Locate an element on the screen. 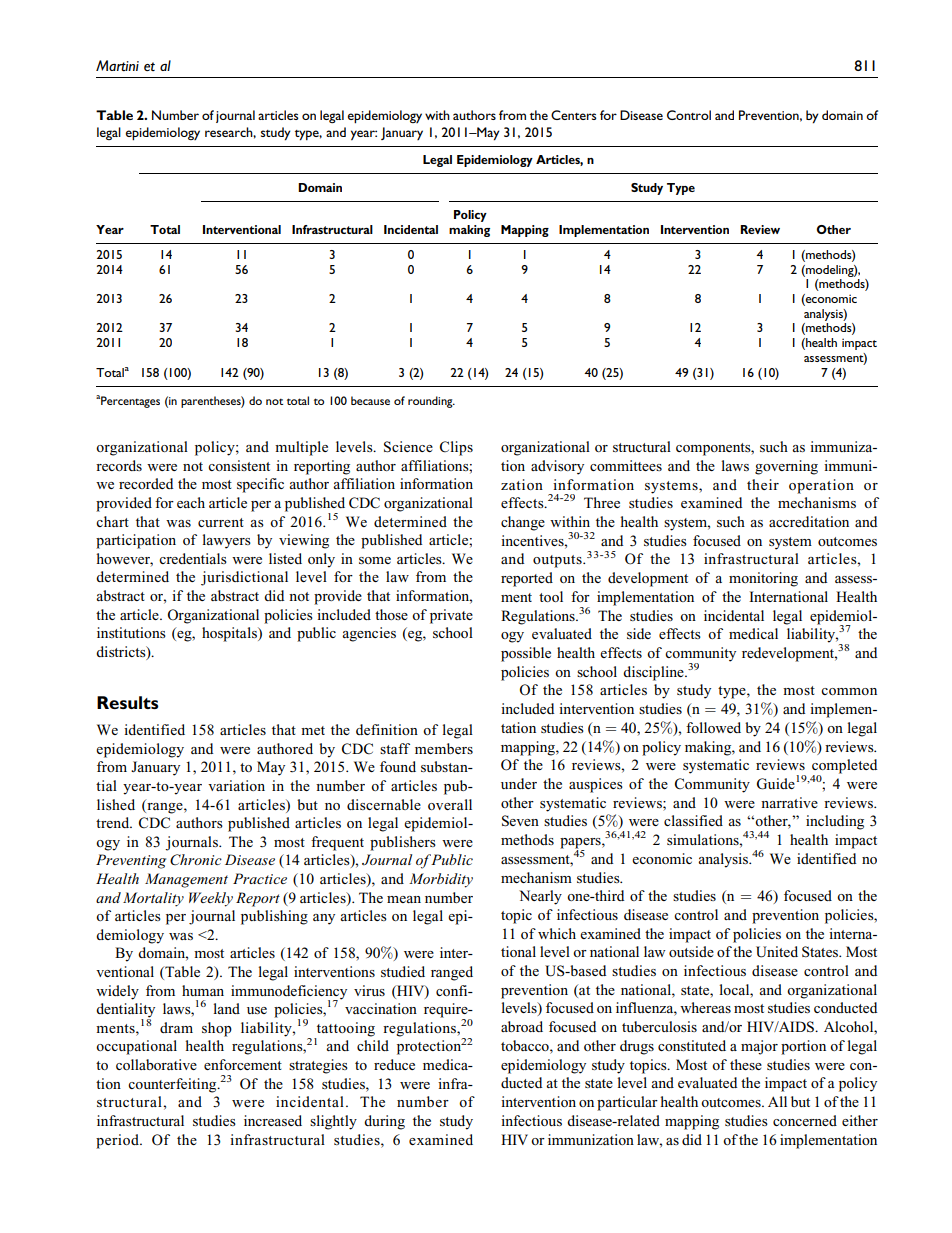  increased is located at coordinates (273, 1120).
